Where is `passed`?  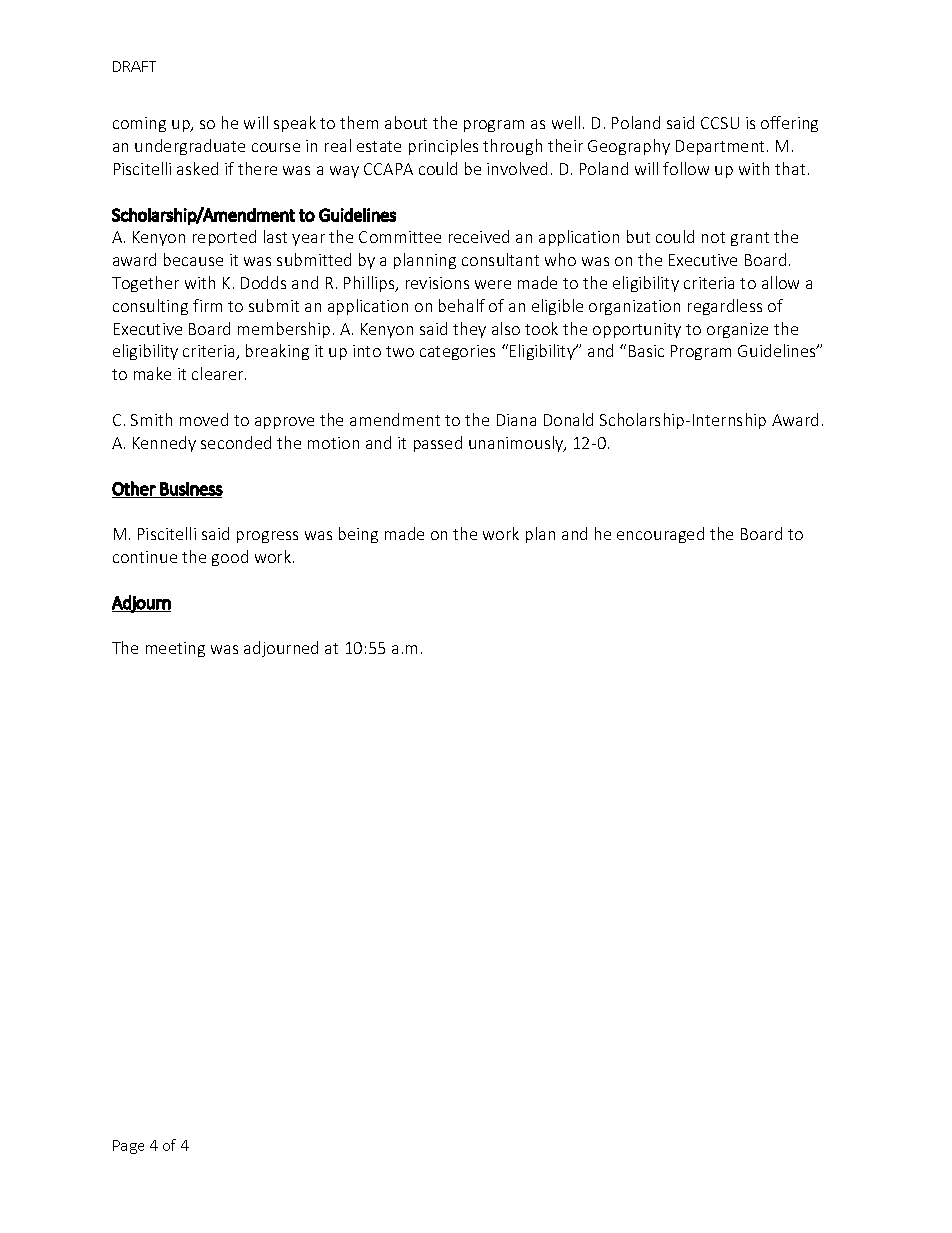
passed is located at coordinates (438, 444).
